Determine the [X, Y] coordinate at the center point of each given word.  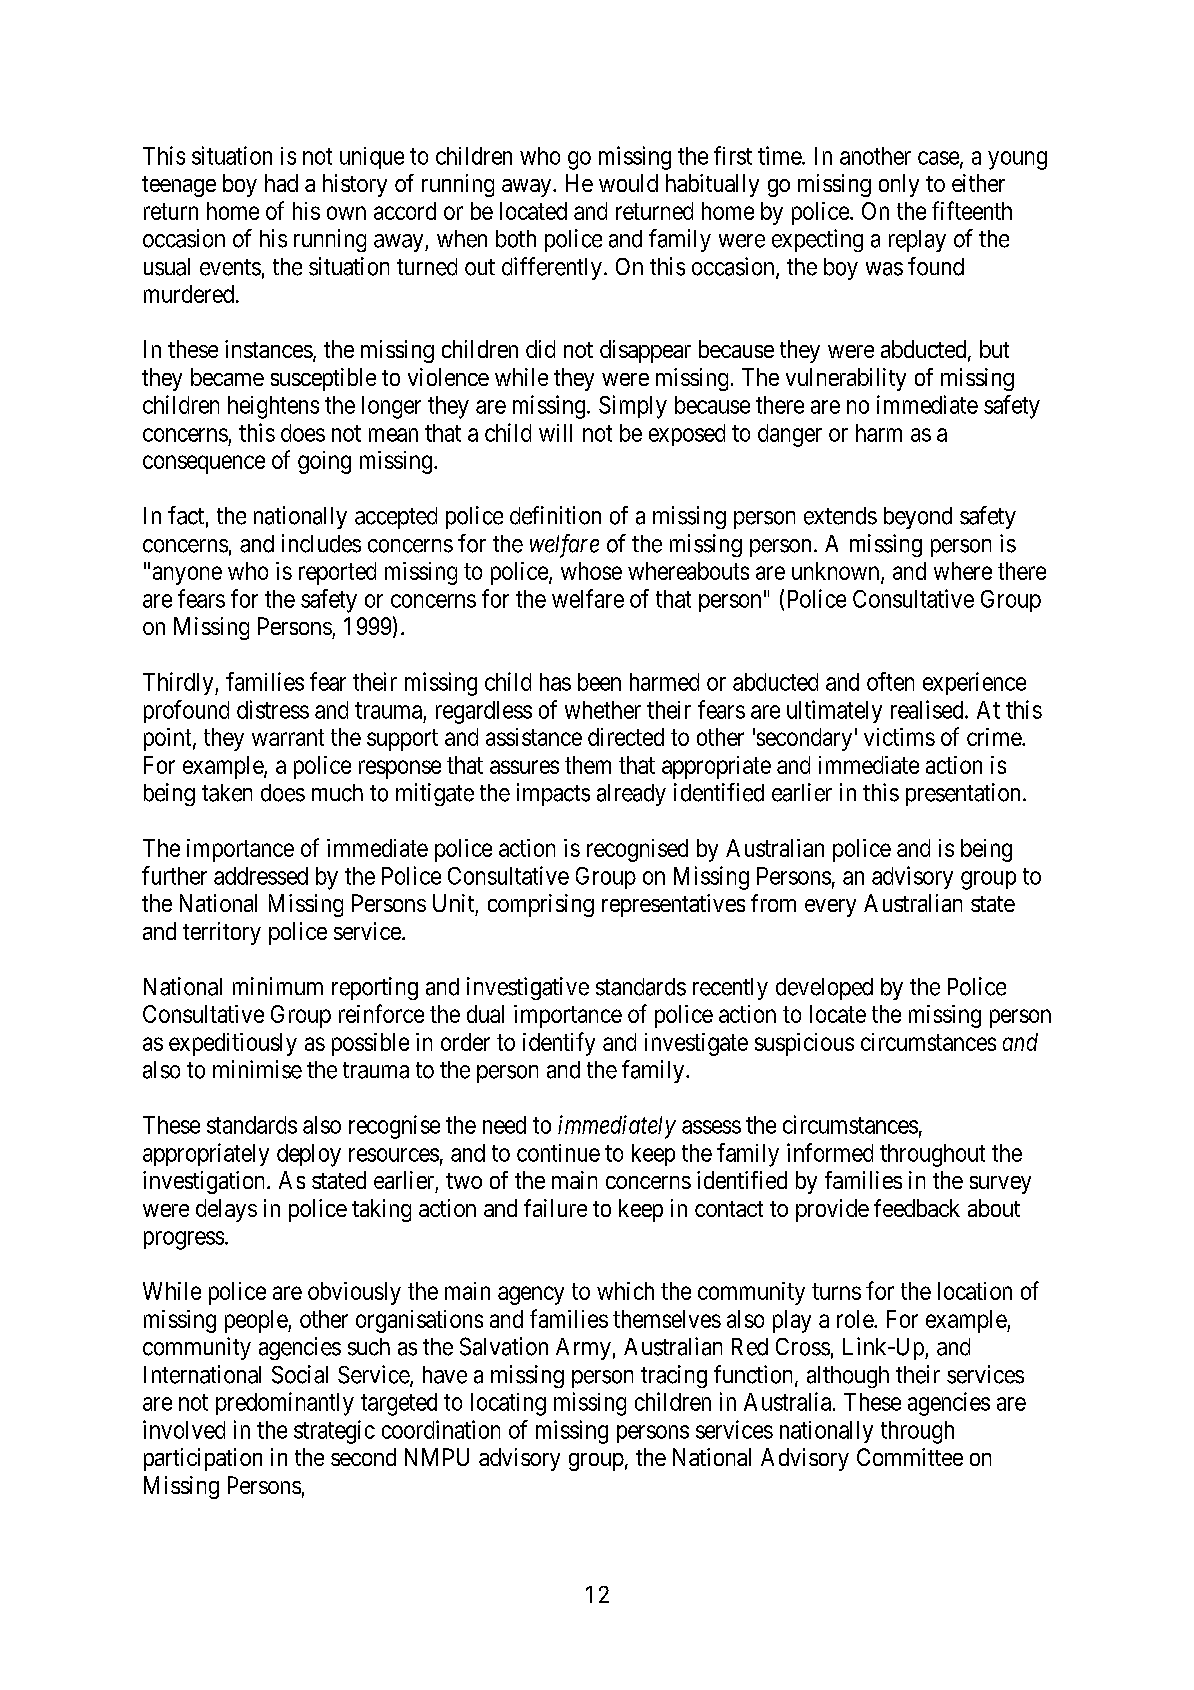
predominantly [285, 1404]
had [281, 183]
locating [508, 1404]
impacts [553, 794]
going [324, 462]
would [628, 183]
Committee [910, 1457]
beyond [918, 518]
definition [555, 515]
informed [830, 1152]
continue [558, 1153]
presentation [963, 794]
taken [227, 793]
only [899, 185]
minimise [257, 1069]
